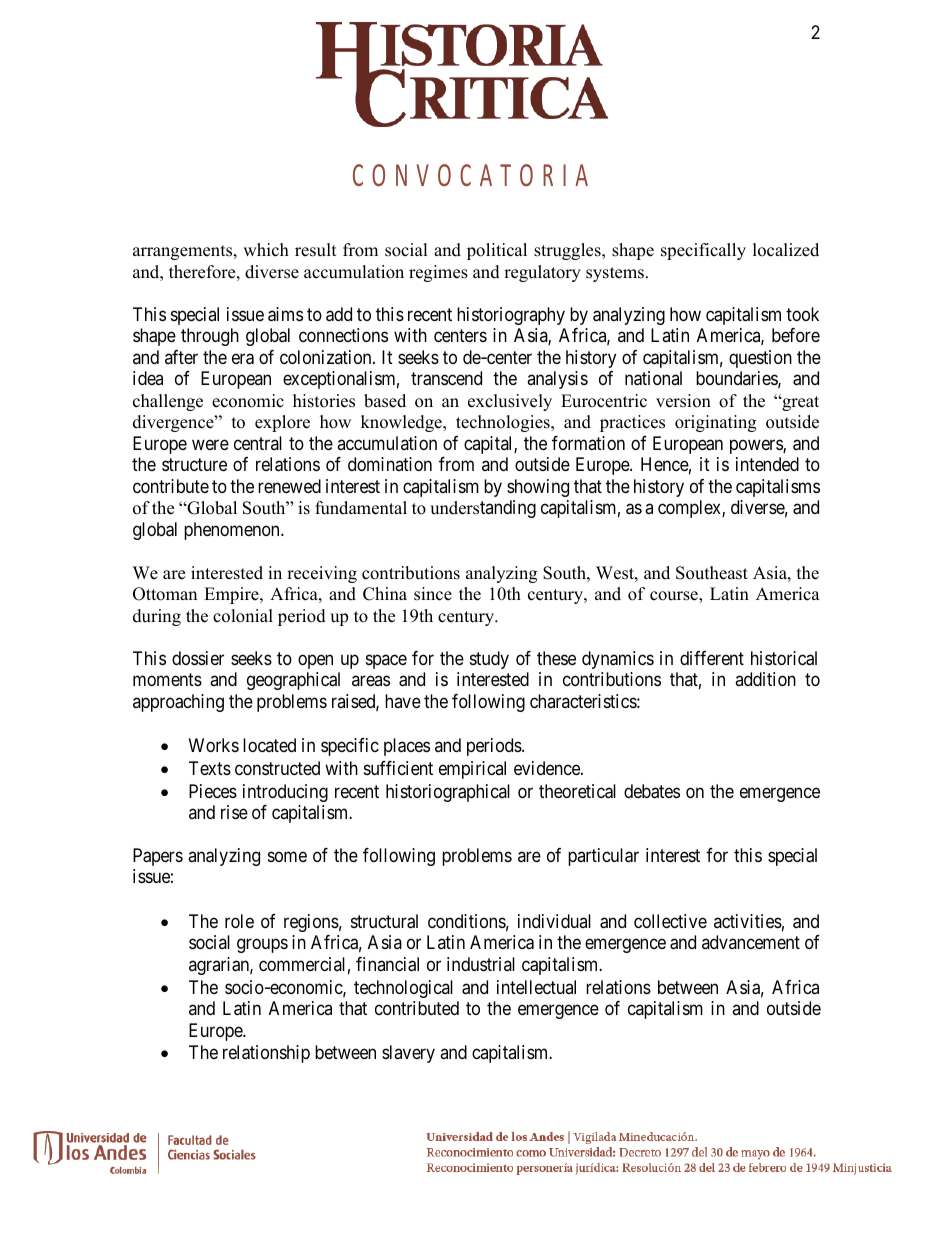  What do you see at coordinates (184, 252) in the screenshot?
I see `arrangements` at bounding box center [184, 252].
